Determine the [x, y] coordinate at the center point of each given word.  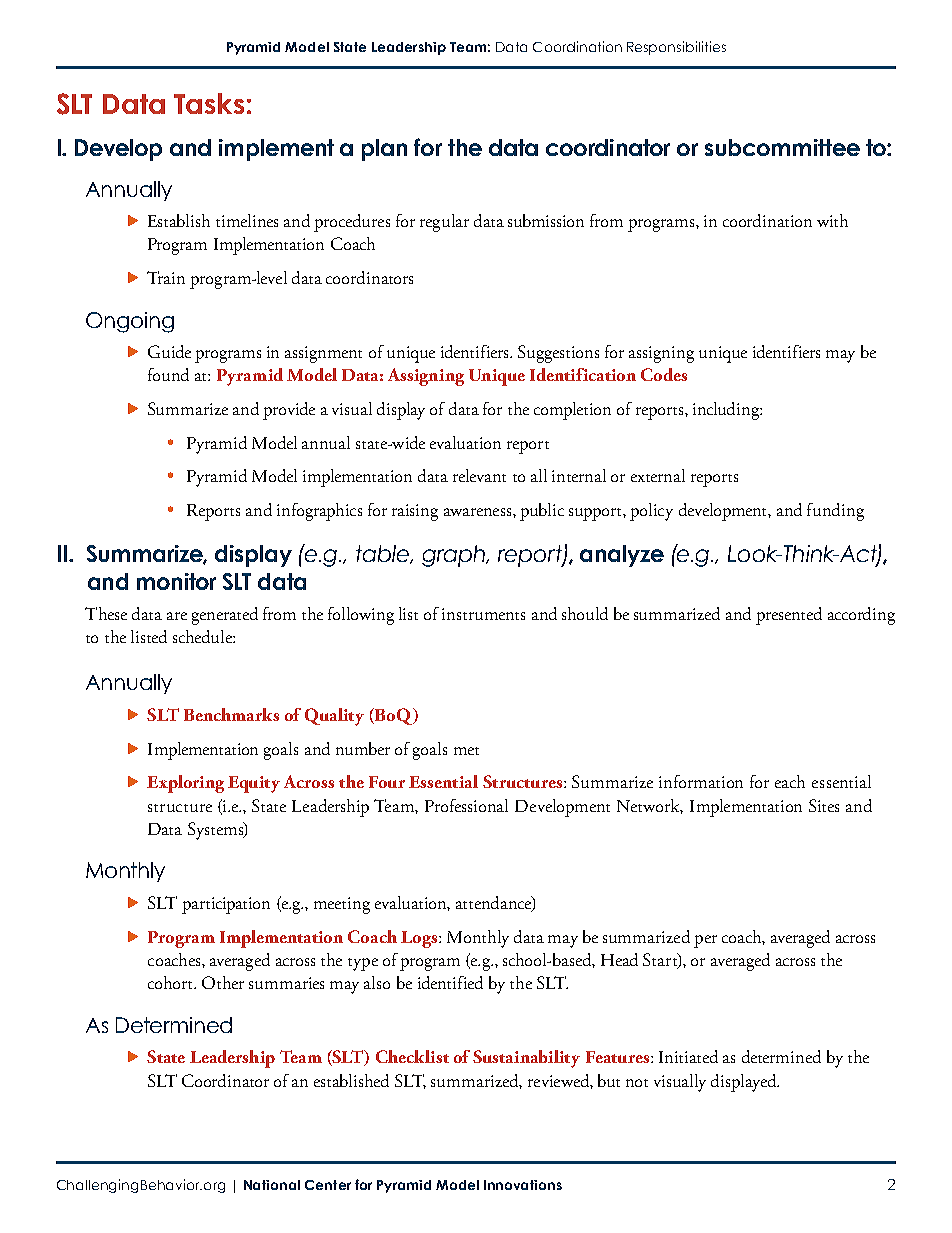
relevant [479, 475]
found [168, 374]
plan [384, 150]
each [790, 781]
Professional [466, 805]
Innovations [523, 1185]
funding [835, 512]
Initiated [688, 1056]
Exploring [185, 784]
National [272, 1185]
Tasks [209, 103]
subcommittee [782, 147]
